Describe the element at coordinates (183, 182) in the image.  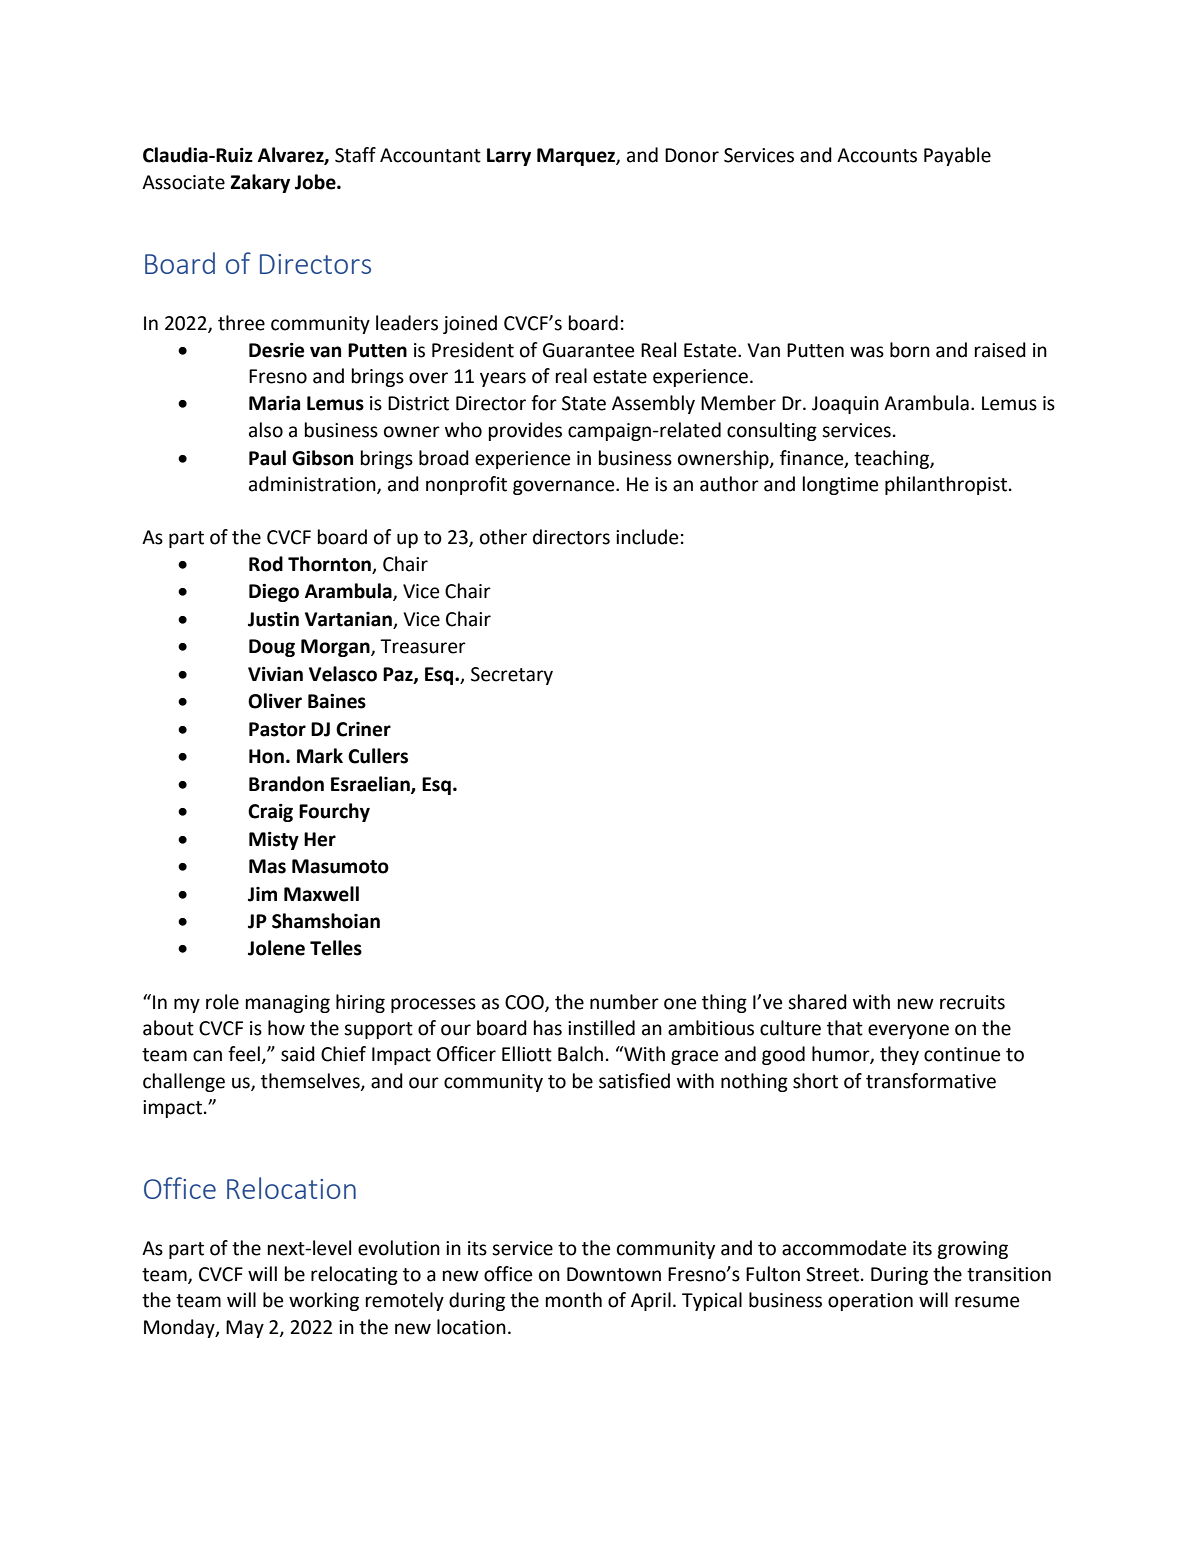
I see `Associate` at that location.
